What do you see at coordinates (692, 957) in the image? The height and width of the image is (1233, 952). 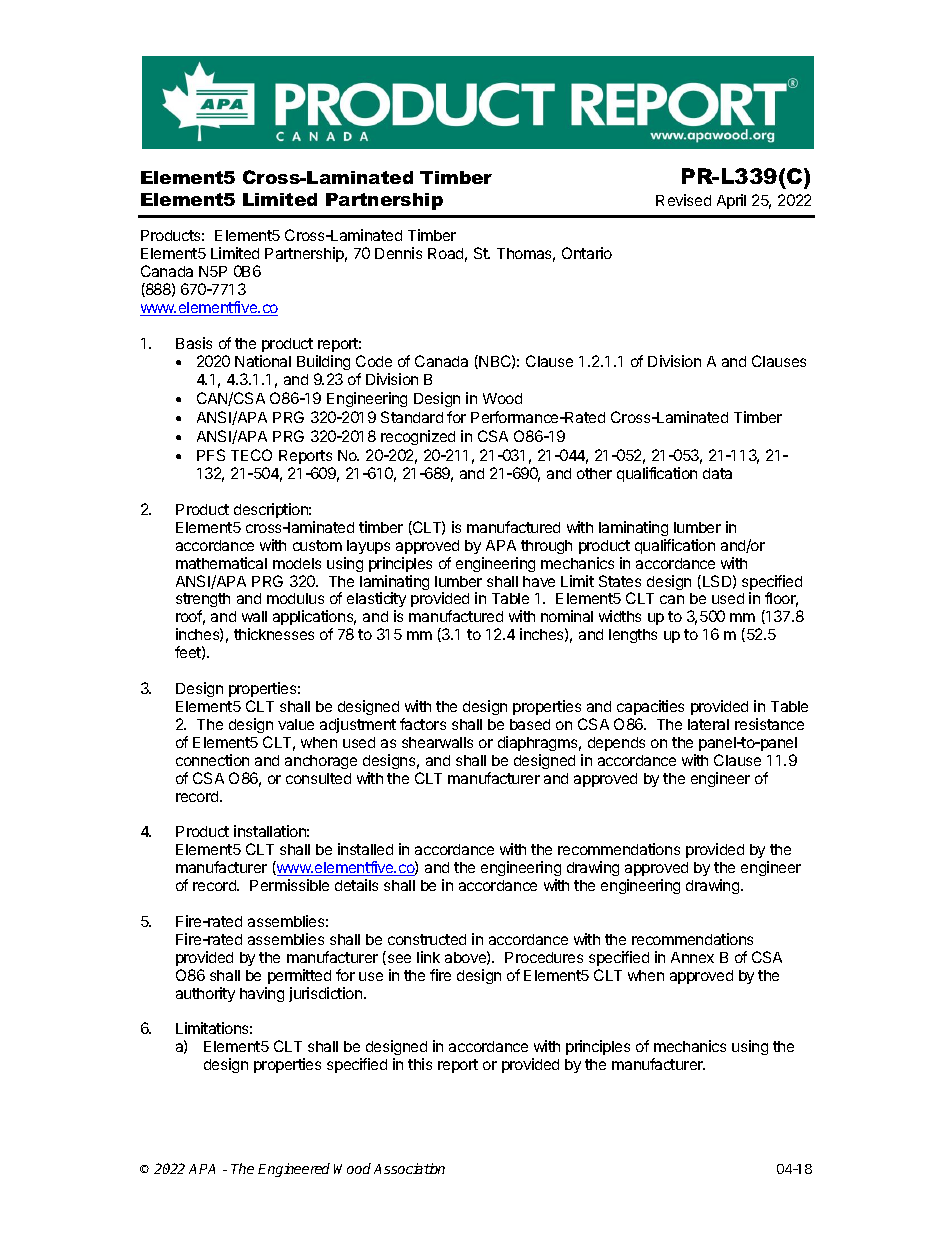 I see `Annex` at bounding box center [692, 957].
